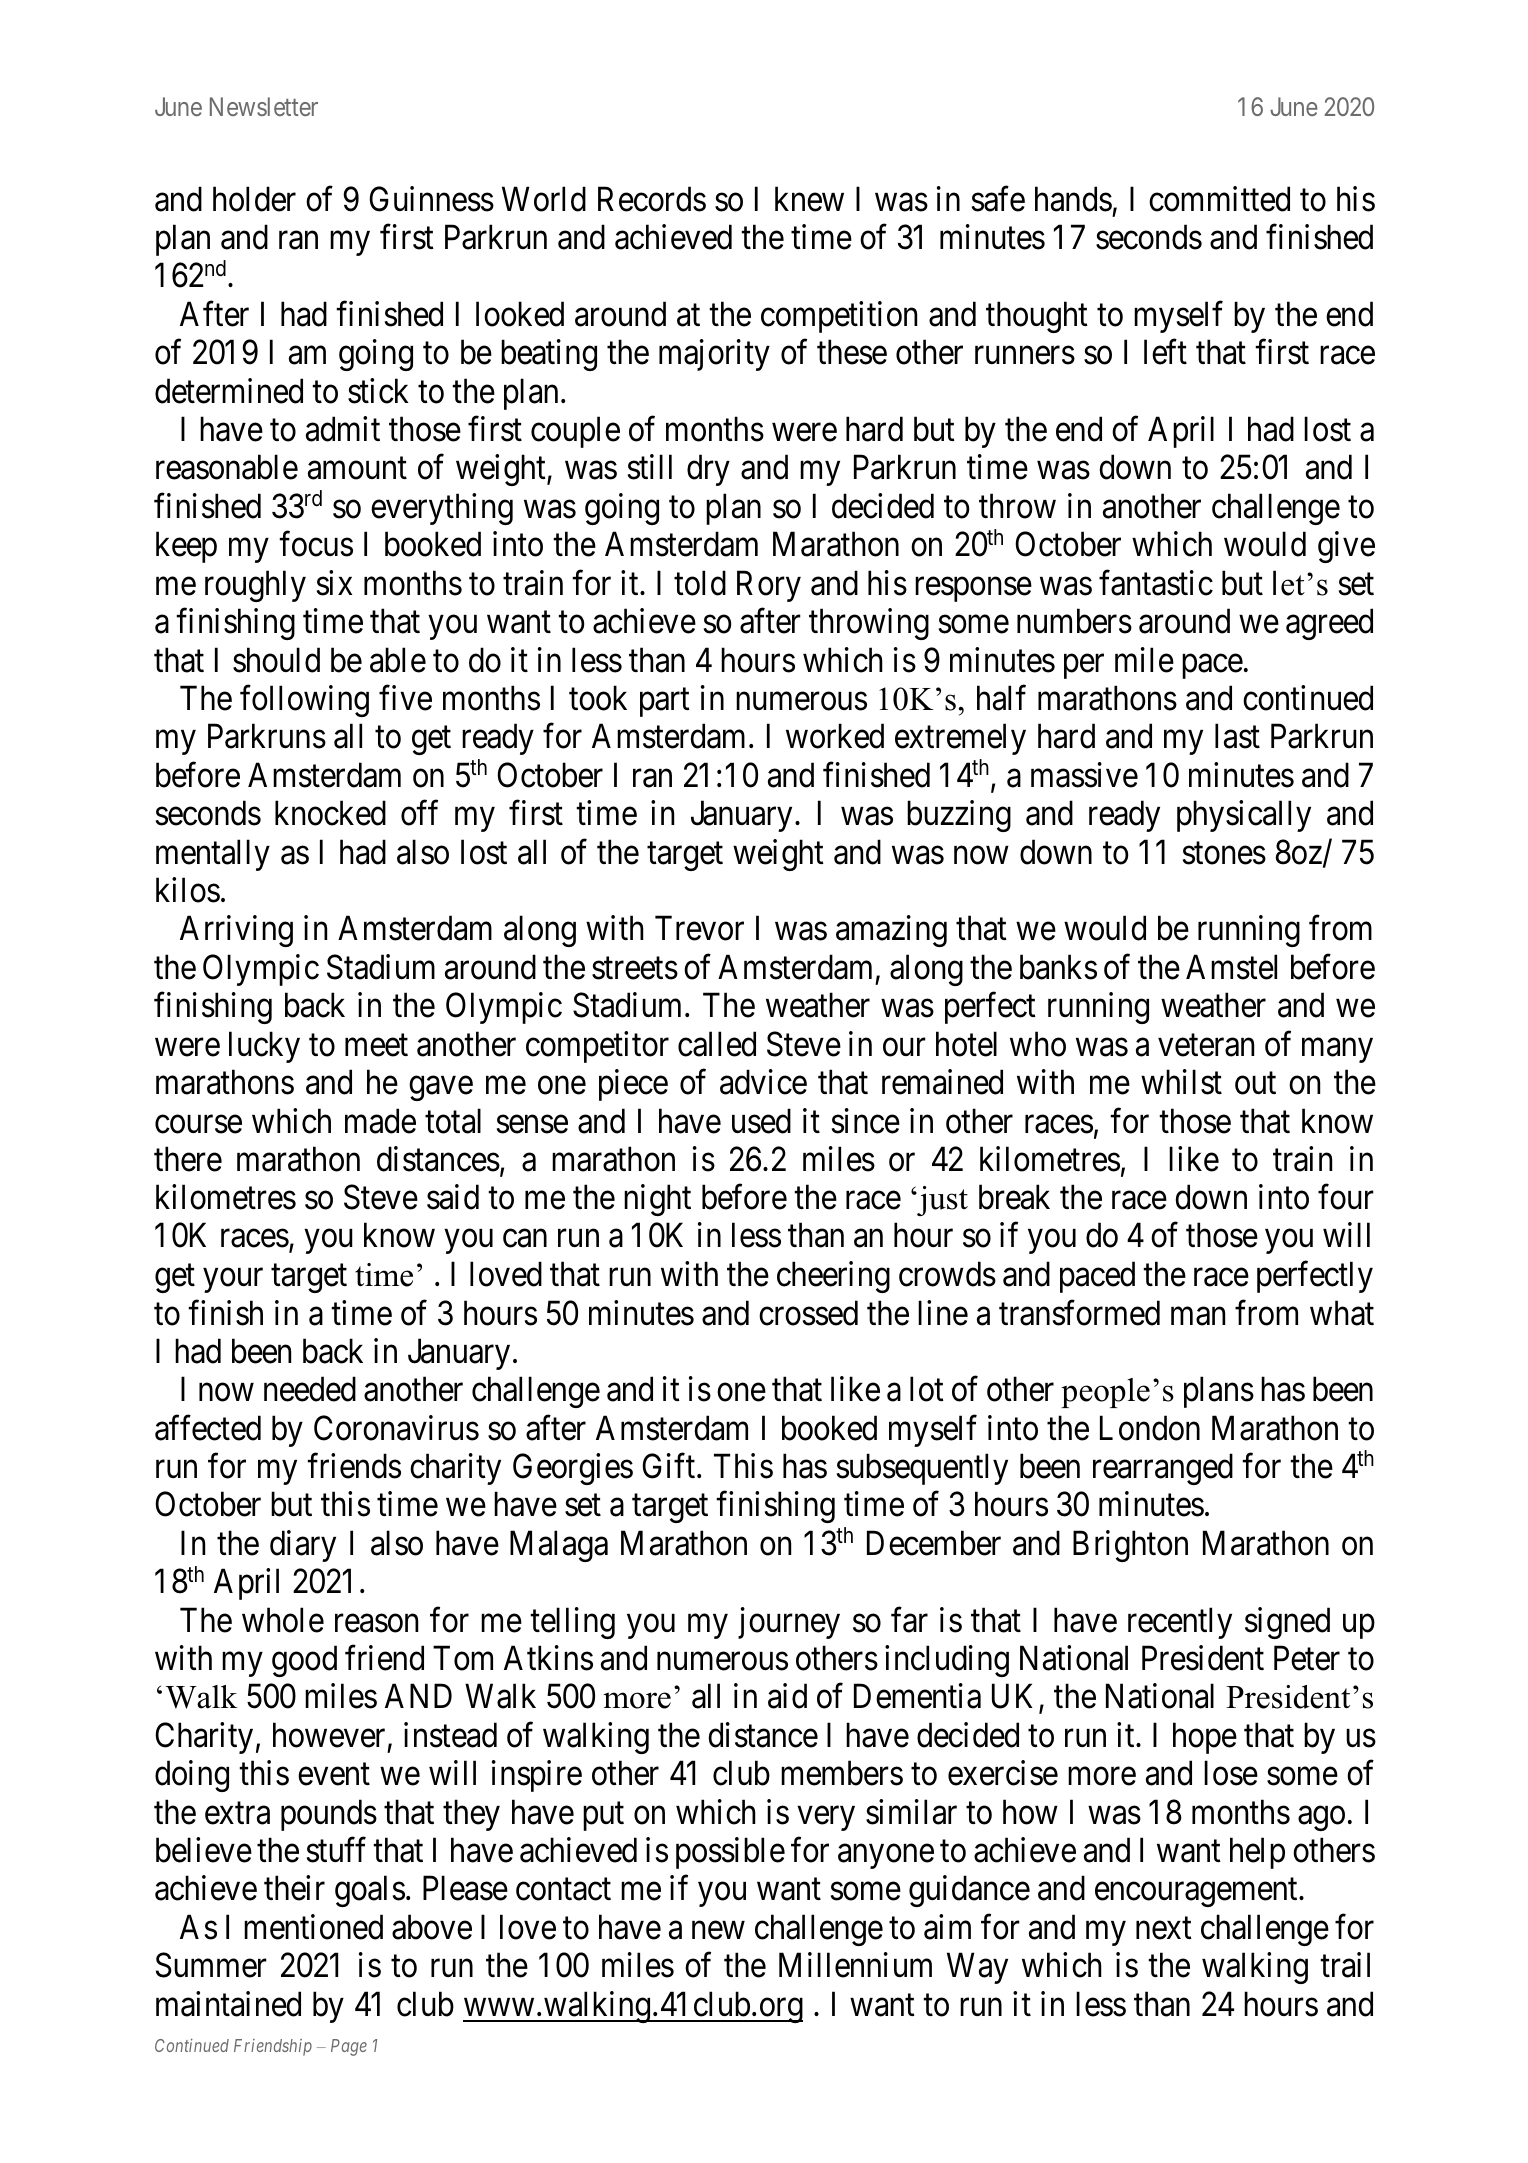 The width and height of the screenshot is (1528, 2163). Describe the element at coordinates (809, 199) in the screenshot. I see `knew` at that location.
